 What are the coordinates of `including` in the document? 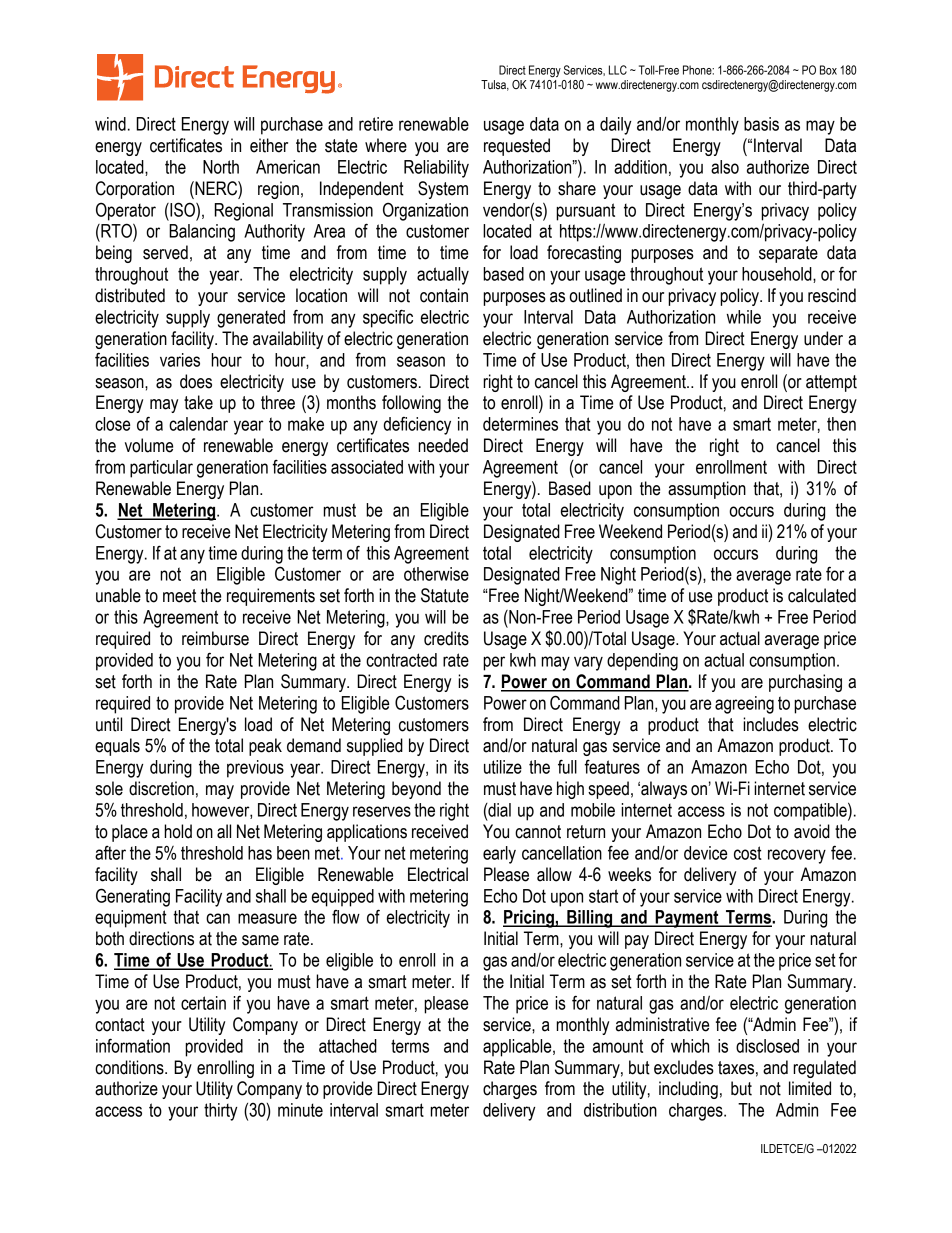 It's located at (688, 1090).
